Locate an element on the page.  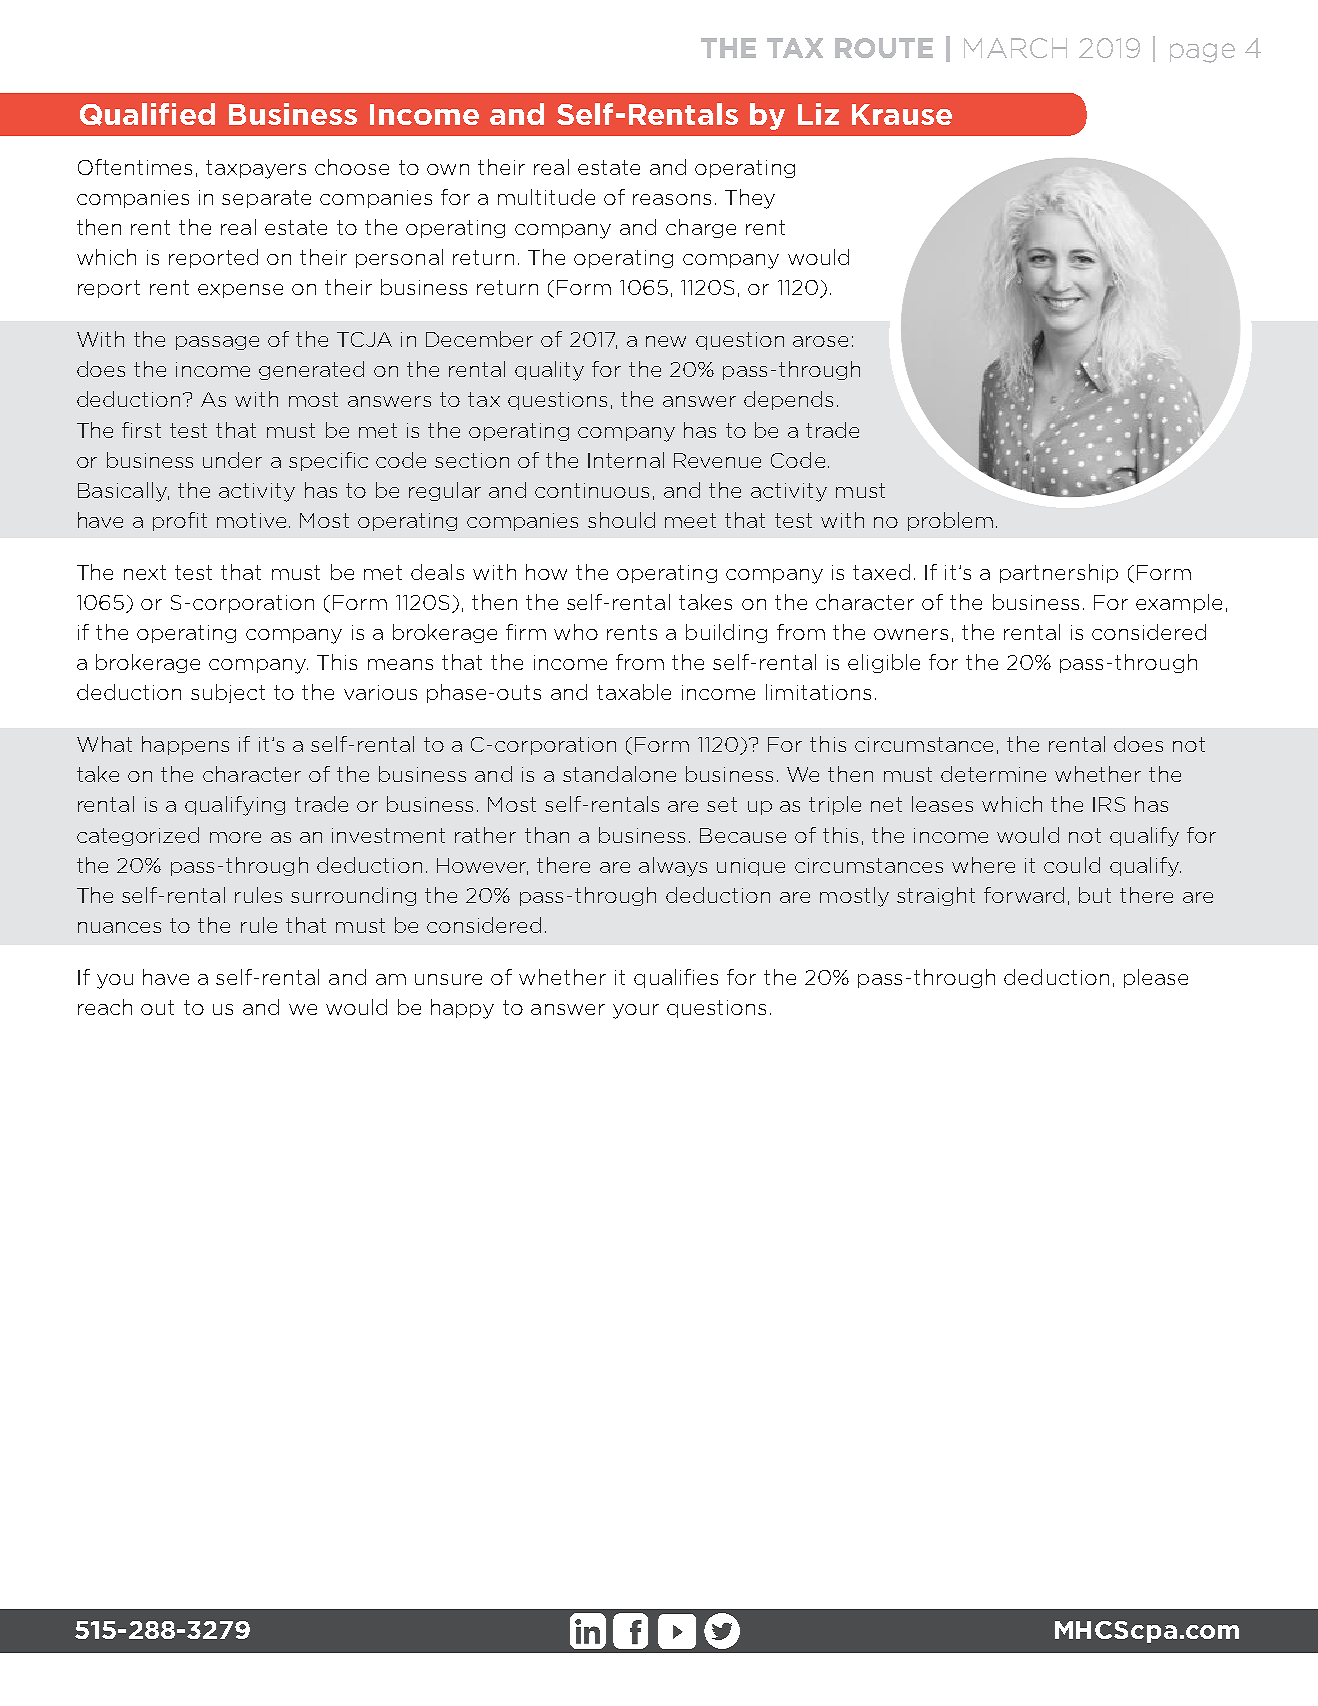
Liz is located at coordinates (818, 114).
